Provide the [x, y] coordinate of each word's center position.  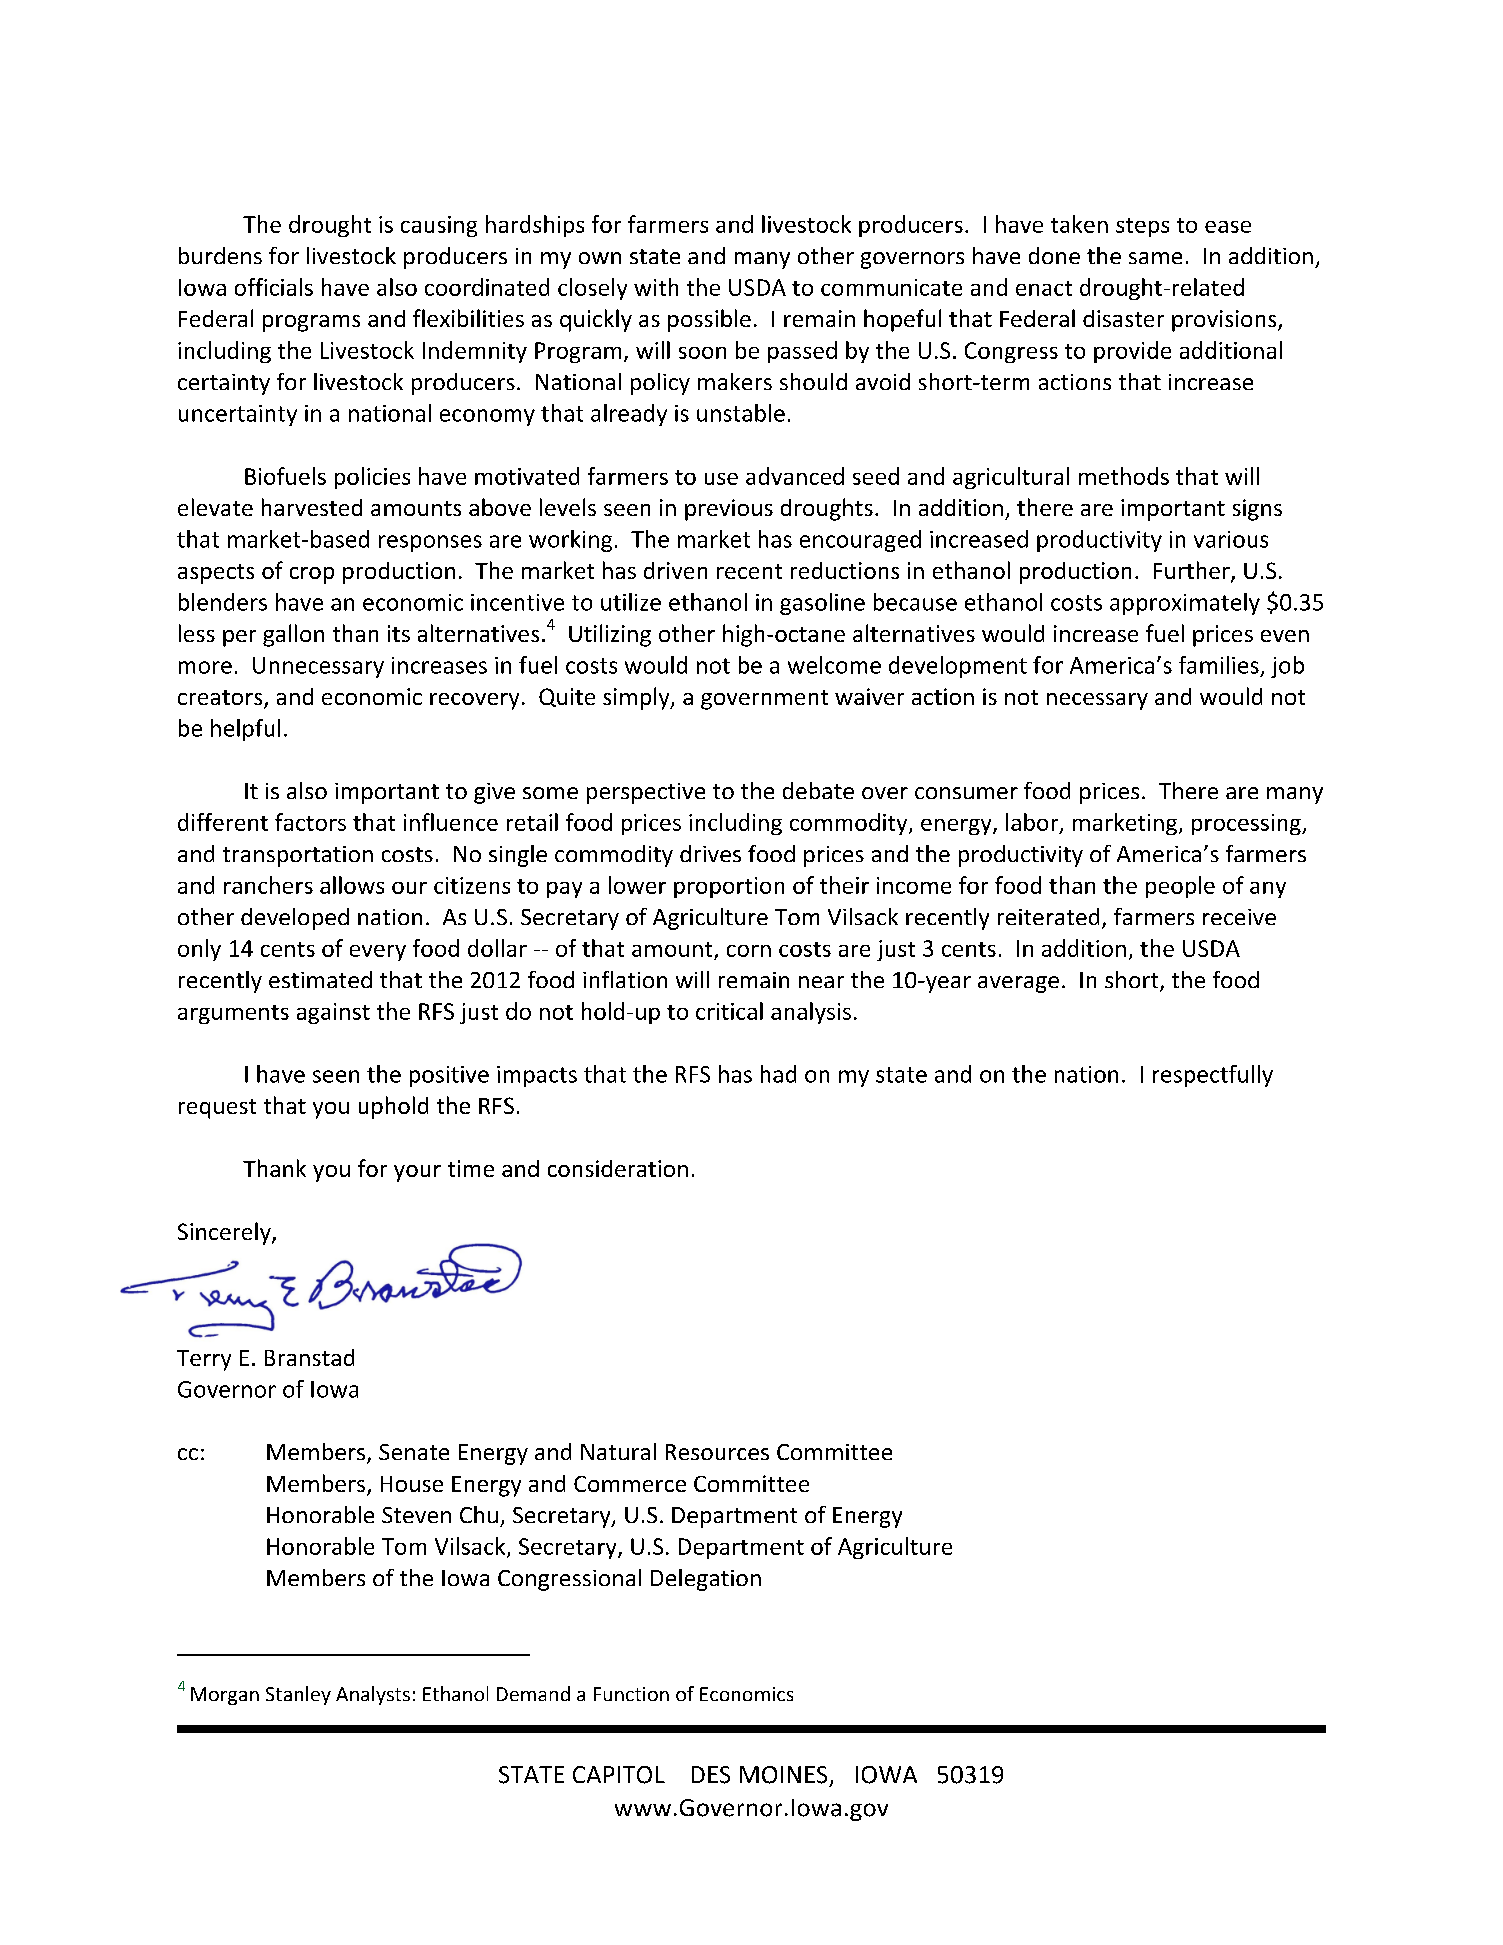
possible [709, 320]
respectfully [1213, 1076]
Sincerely [225, 1233]
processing [1247, 824]
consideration [618, 1168]
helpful [245, 730]
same [1155, 258]
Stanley [298, 1695]
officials [274, 287]
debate [818, 790]
